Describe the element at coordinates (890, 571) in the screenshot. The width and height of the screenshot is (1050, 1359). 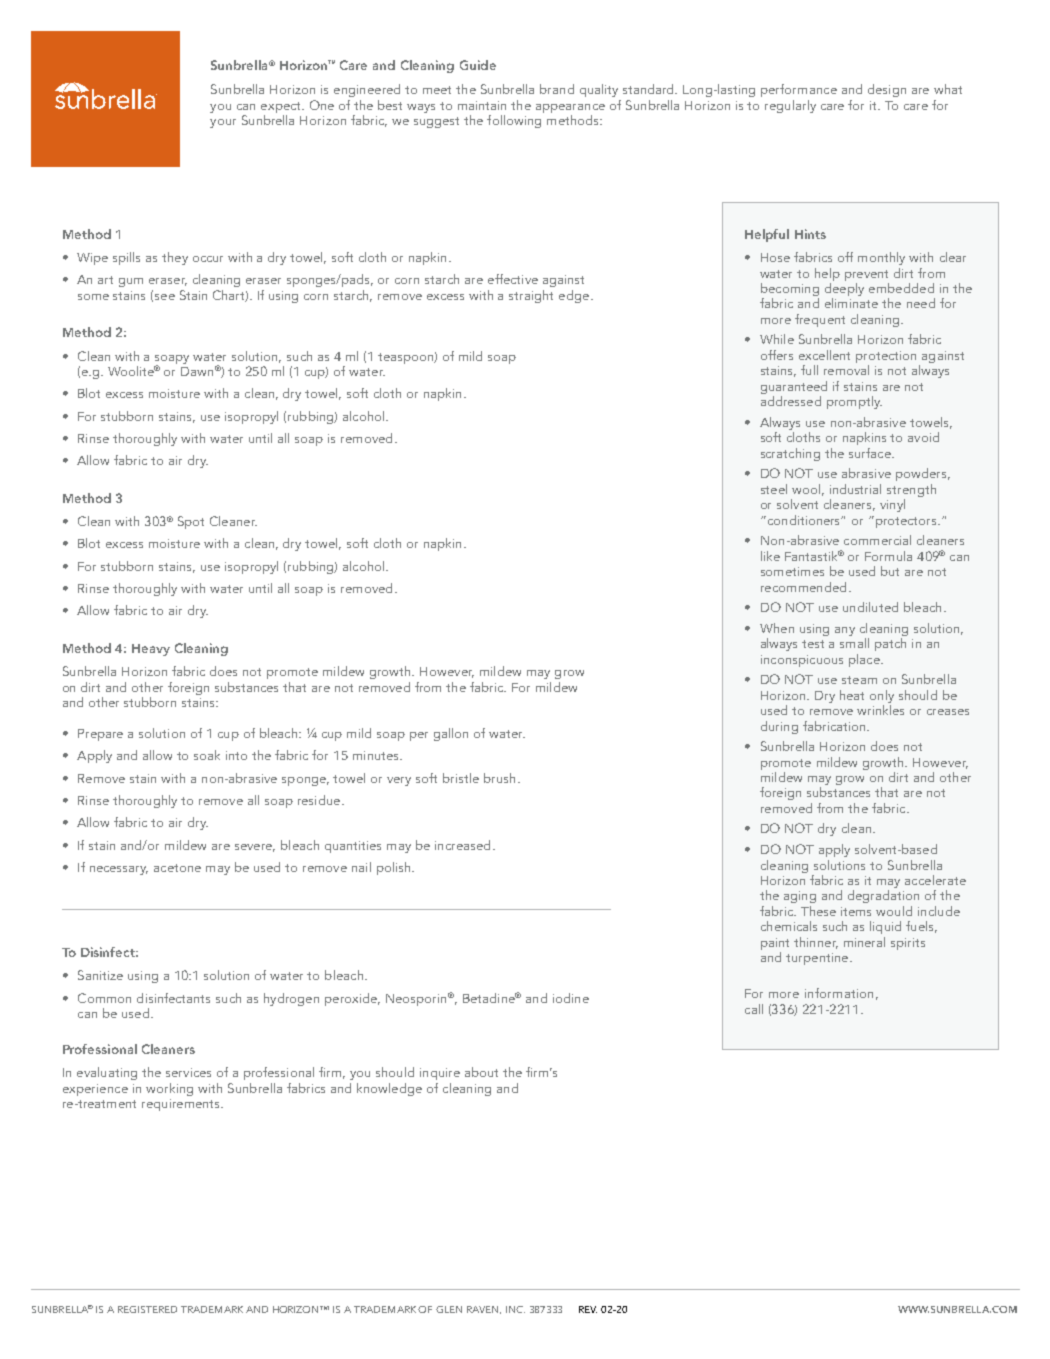
I see `but` at that location.
